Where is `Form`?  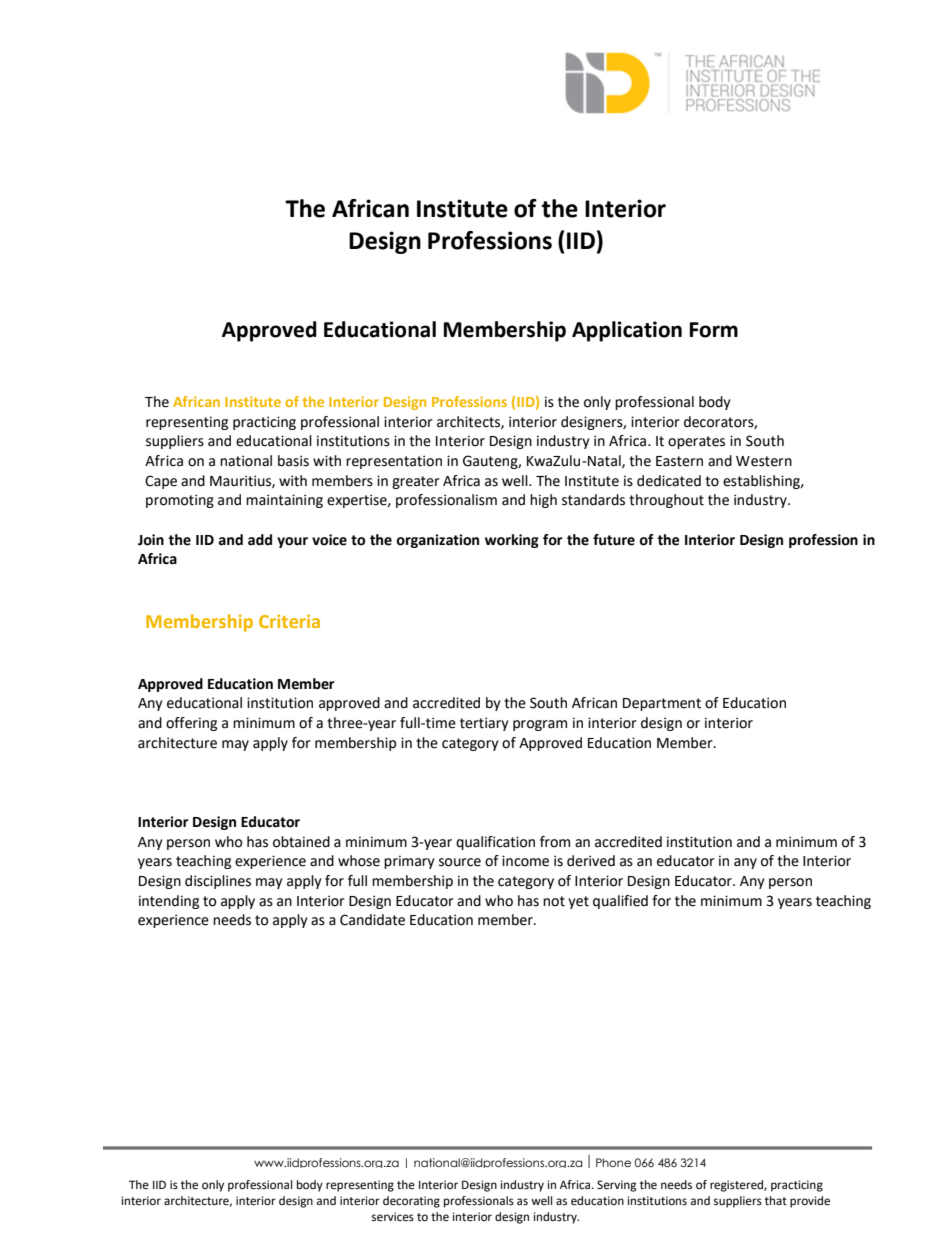
Form is located at coordinates (714, 330).
